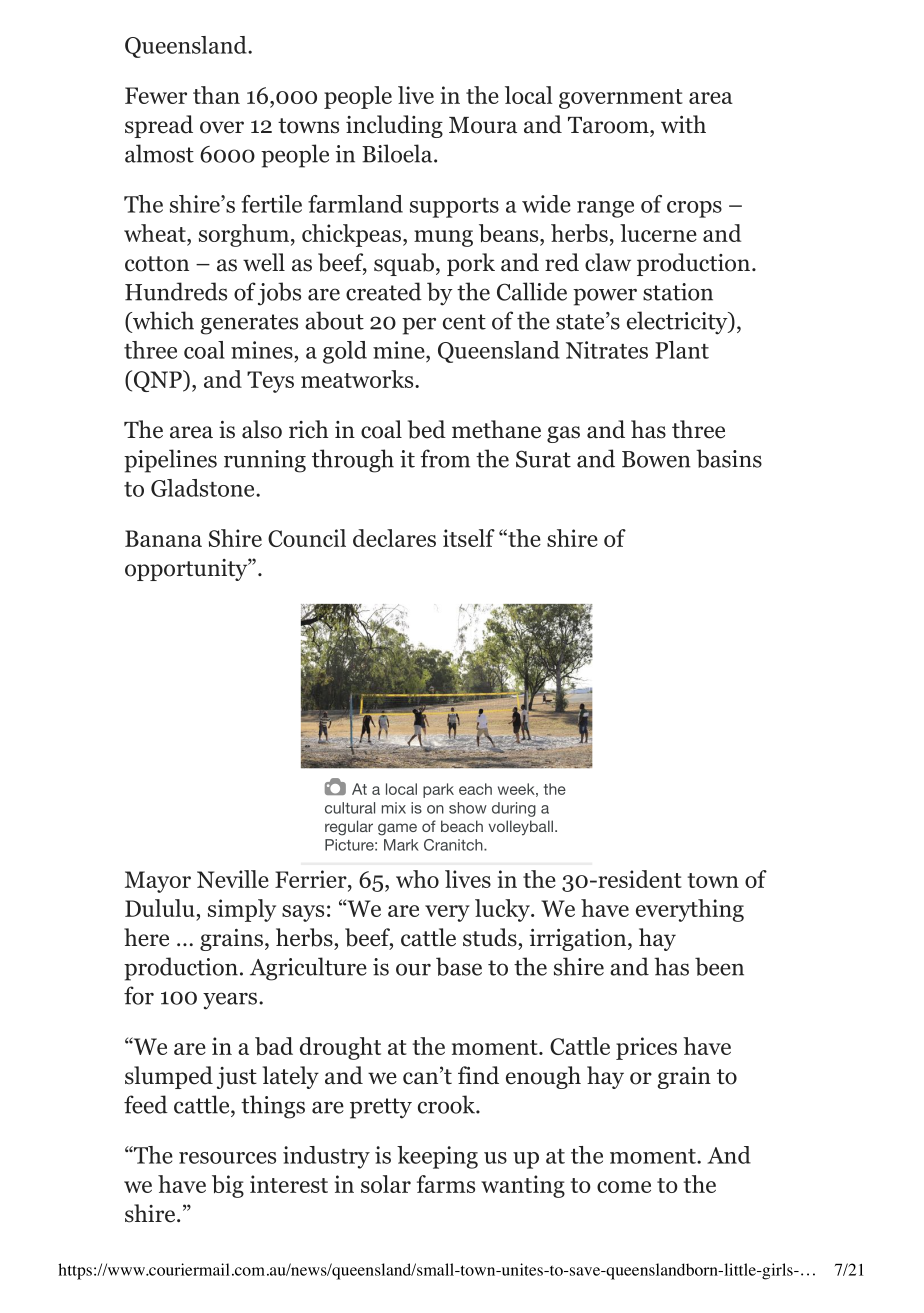 The width and height of the screenshot is (924, 1313). What do you see at coordinates (233, 879) in the screenshot?
I see `Neville` at bounding box center [233, 879].
